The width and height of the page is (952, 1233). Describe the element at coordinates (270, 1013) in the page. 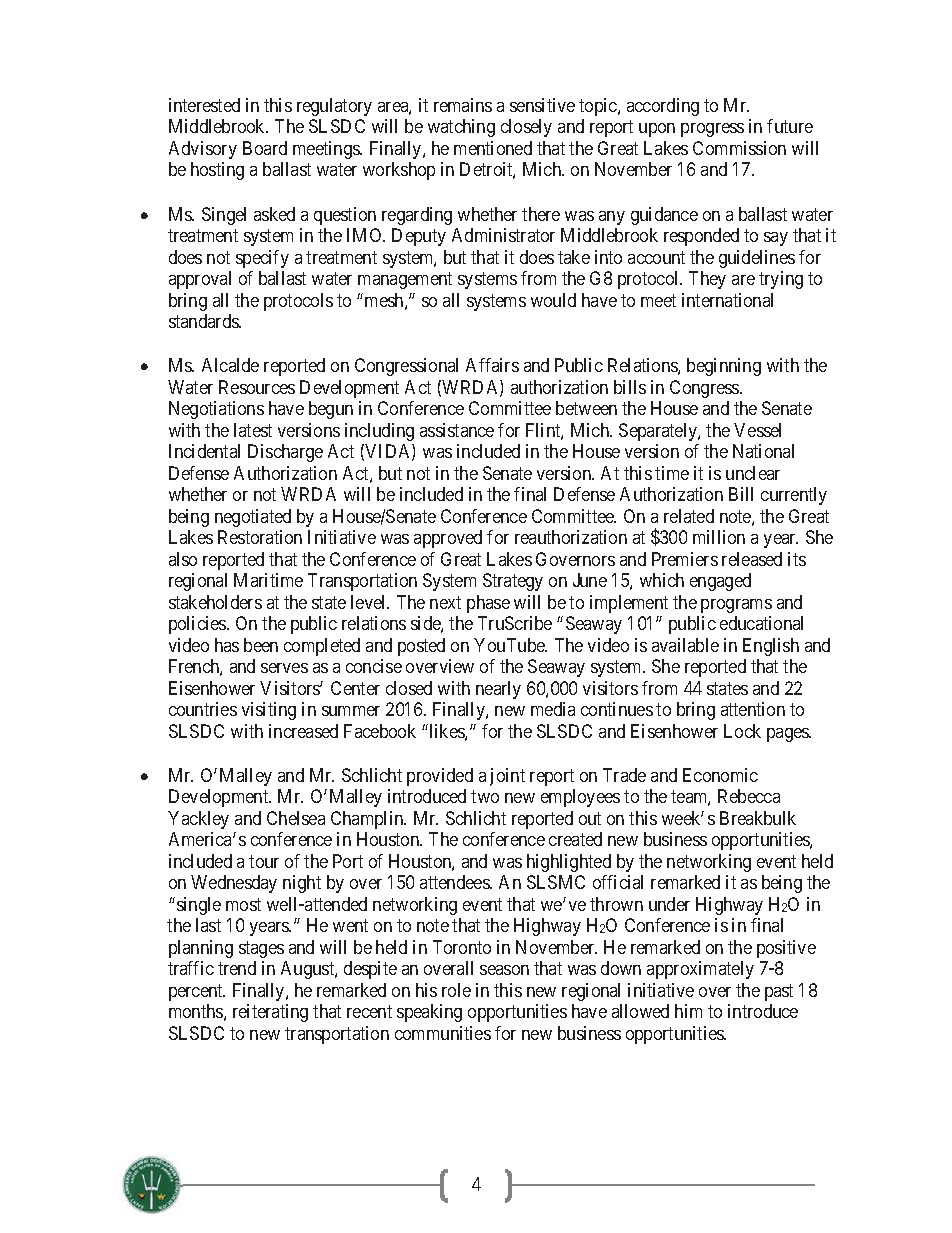

I see `reiterating` at that location.
